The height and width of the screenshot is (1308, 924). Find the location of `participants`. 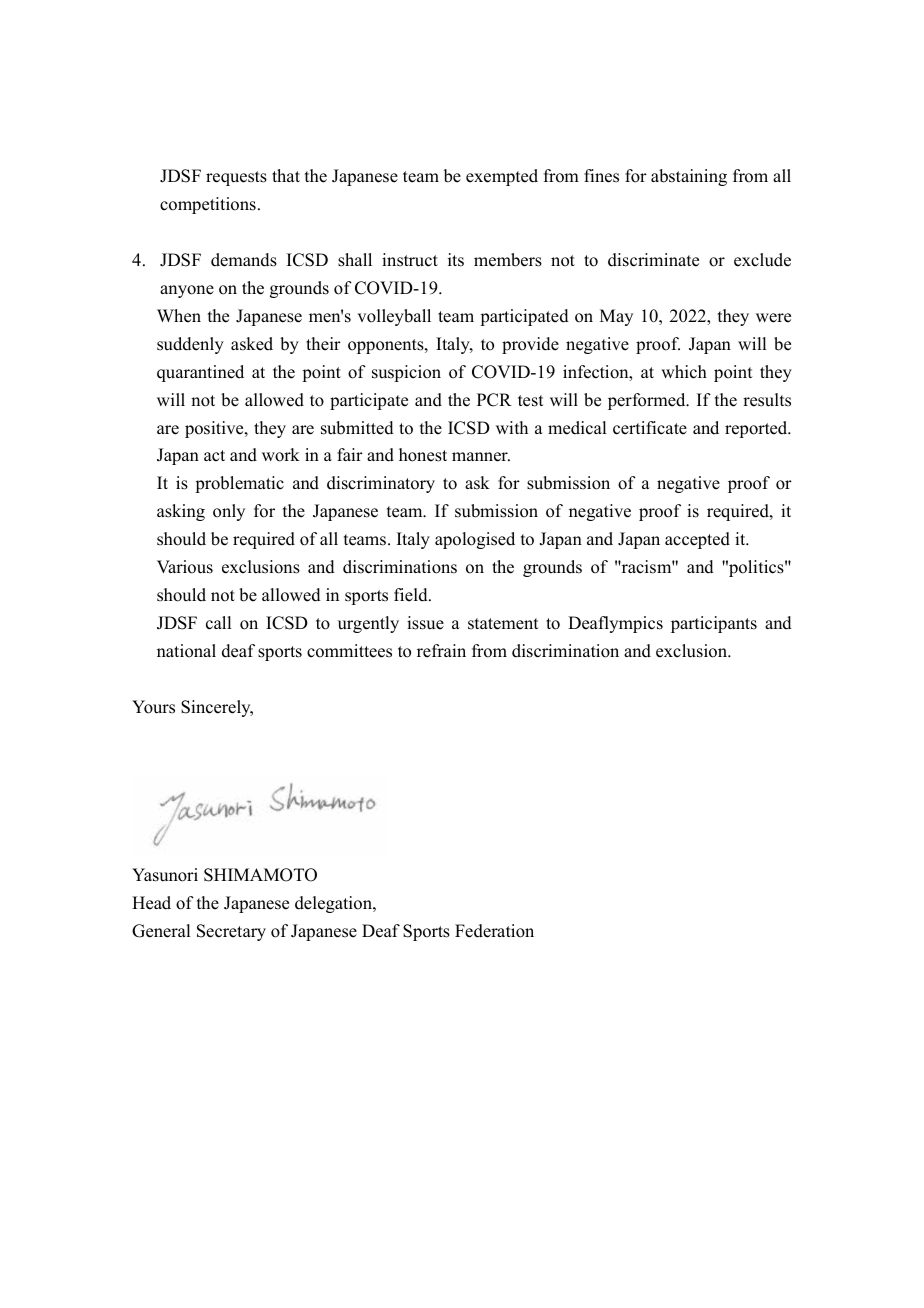

participants is located at coordinates (714, 624).
